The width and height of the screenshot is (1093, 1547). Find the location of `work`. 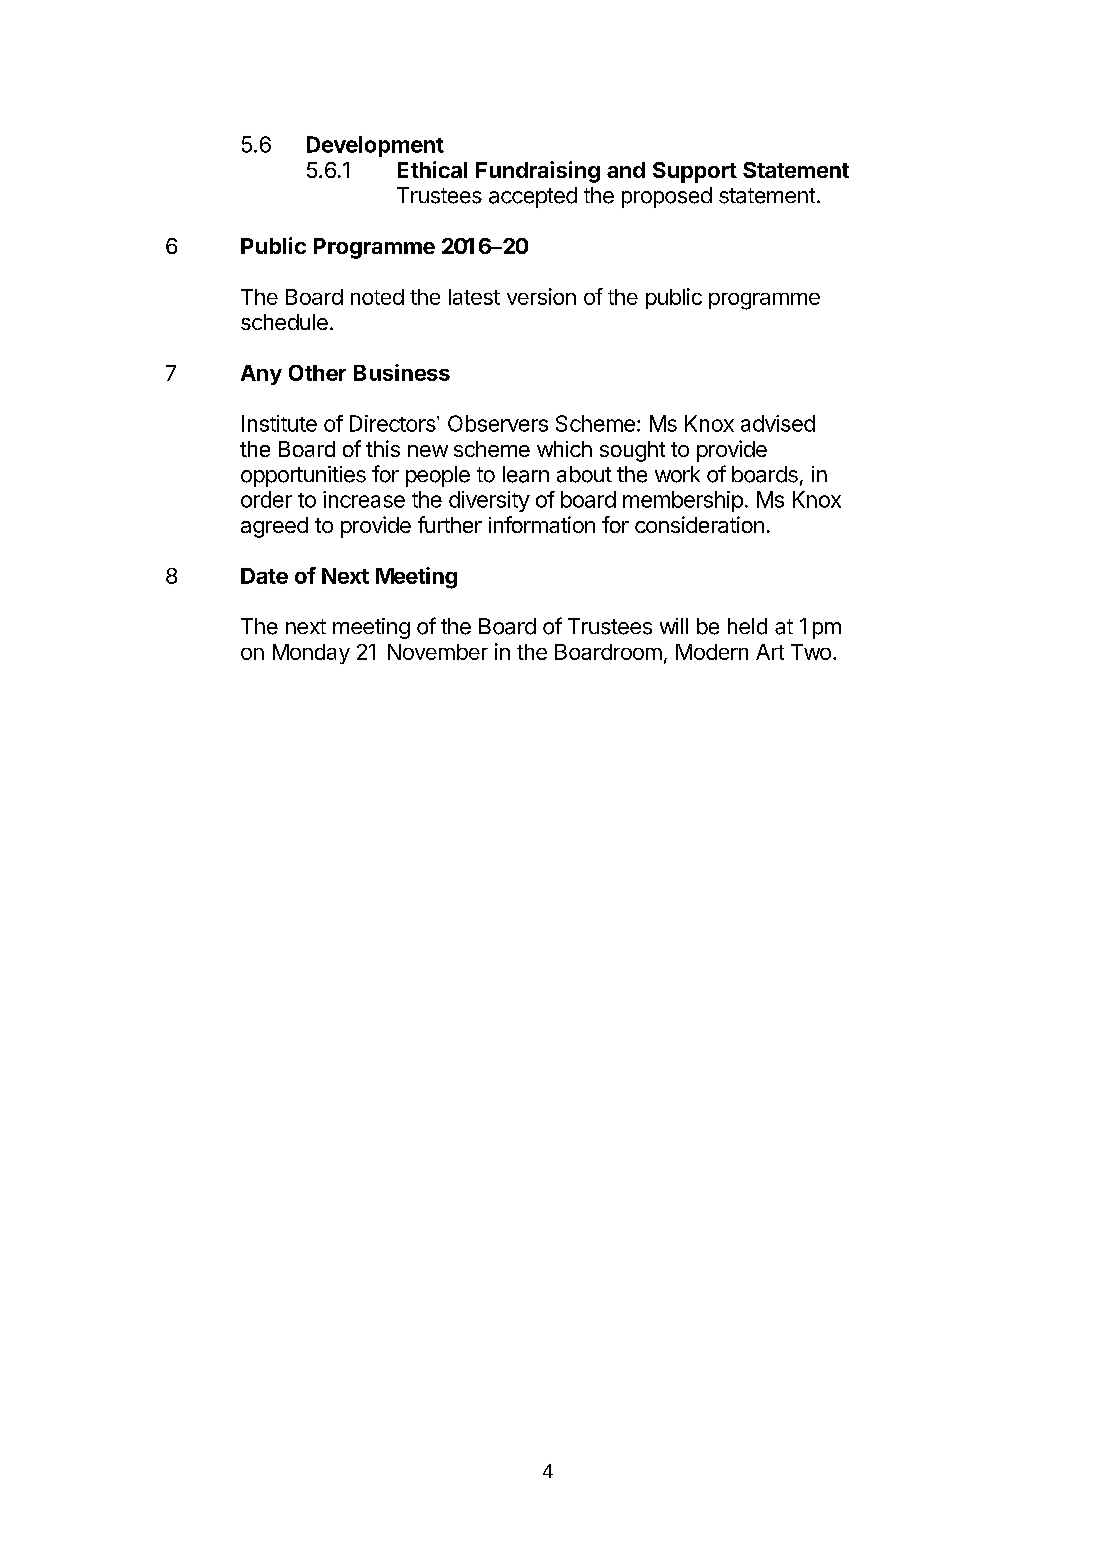

work is located at coordinates (677, 474).
